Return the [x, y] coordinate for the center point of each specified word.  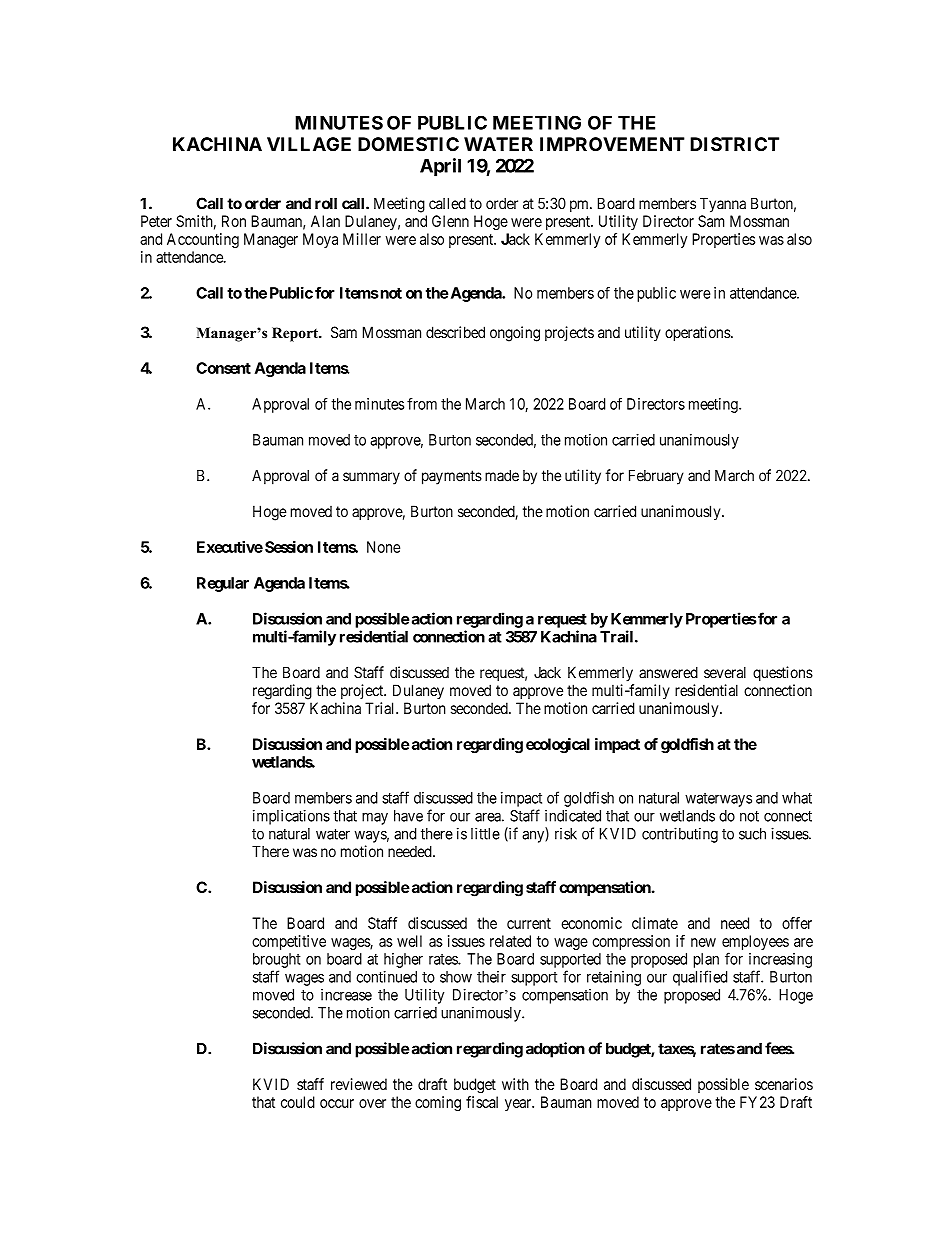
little [485, 833]
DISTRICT [734, 144]
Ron [234, 221]
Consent [223, 368]
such [752, 834]
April [440, 167]
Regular [223, 584]
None [383, 547]
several [725, 672]
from [422, 403]
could [298, 1102]
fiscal [482, 1102]
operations [698, 333]
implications [291, 817]
